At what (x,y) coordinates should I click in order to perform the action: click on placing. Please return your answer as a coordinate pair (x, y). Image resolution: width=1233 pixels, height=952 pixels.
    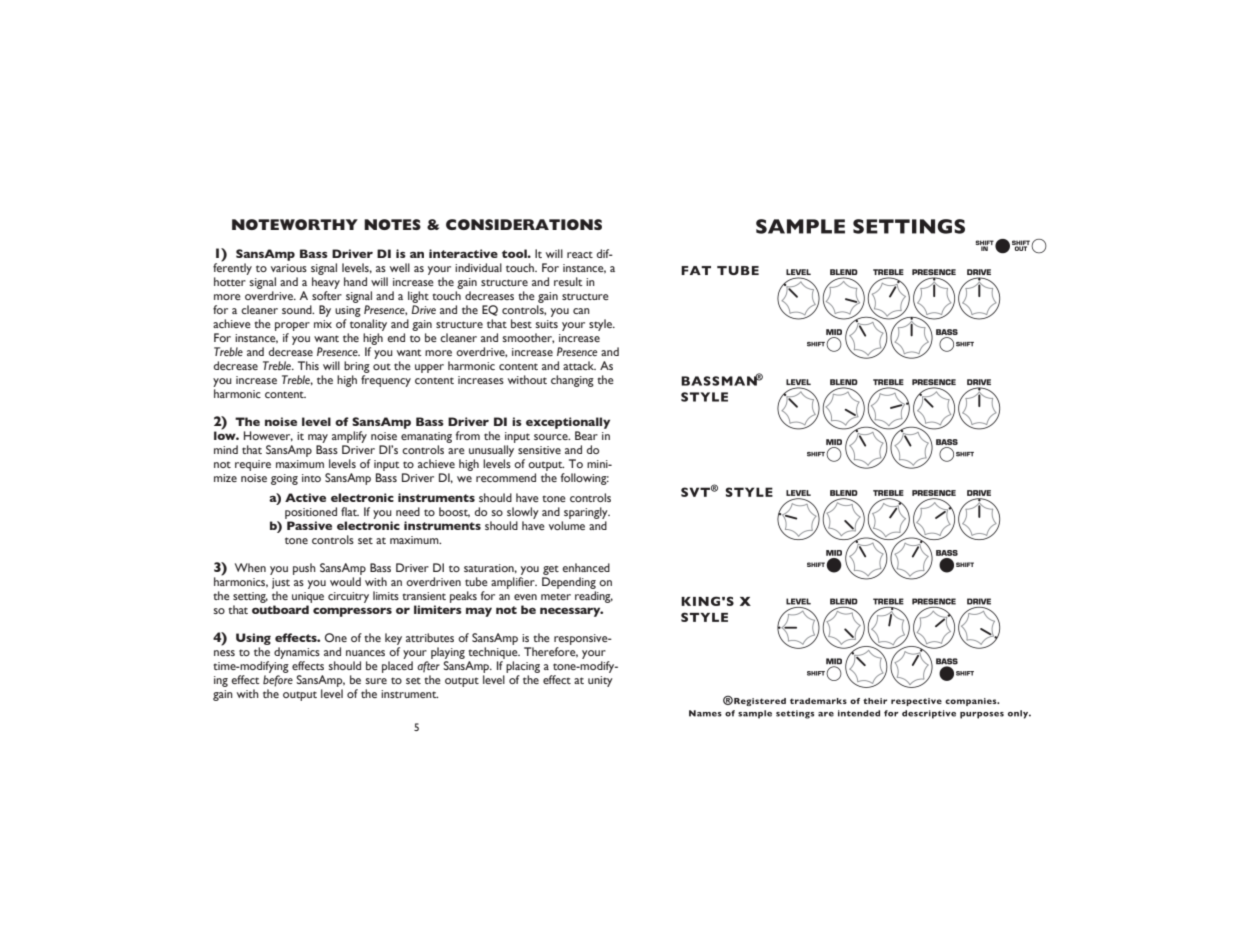
    Looking at the image, I should click on (523, 667).
